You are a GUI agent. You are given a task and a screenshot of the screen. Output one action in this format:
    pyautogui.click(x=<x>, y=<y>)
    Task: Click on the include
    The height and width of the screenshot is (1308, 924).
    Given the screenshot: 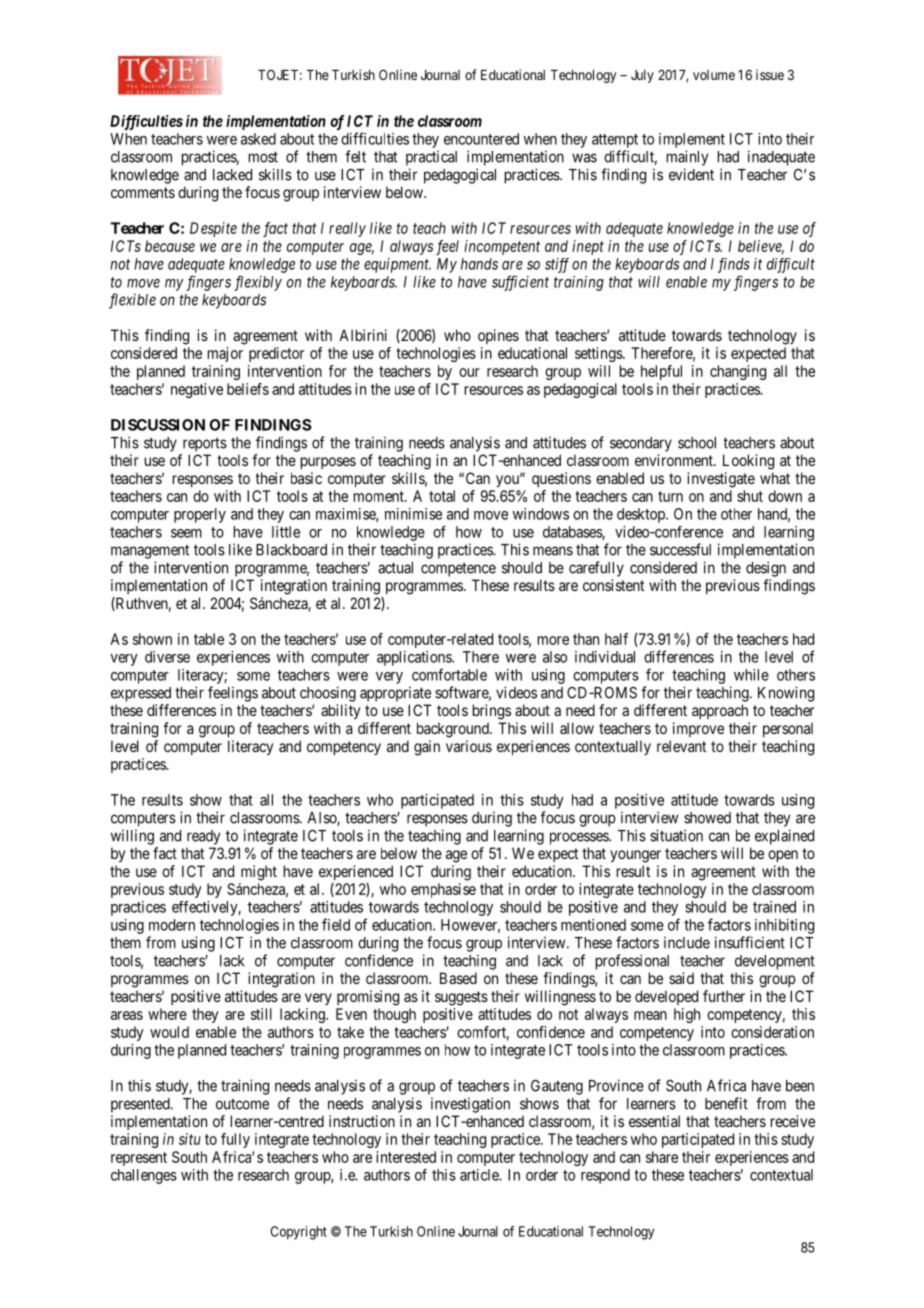 What is the action you would take?
    pyautogui.click(x=687, y=942)
